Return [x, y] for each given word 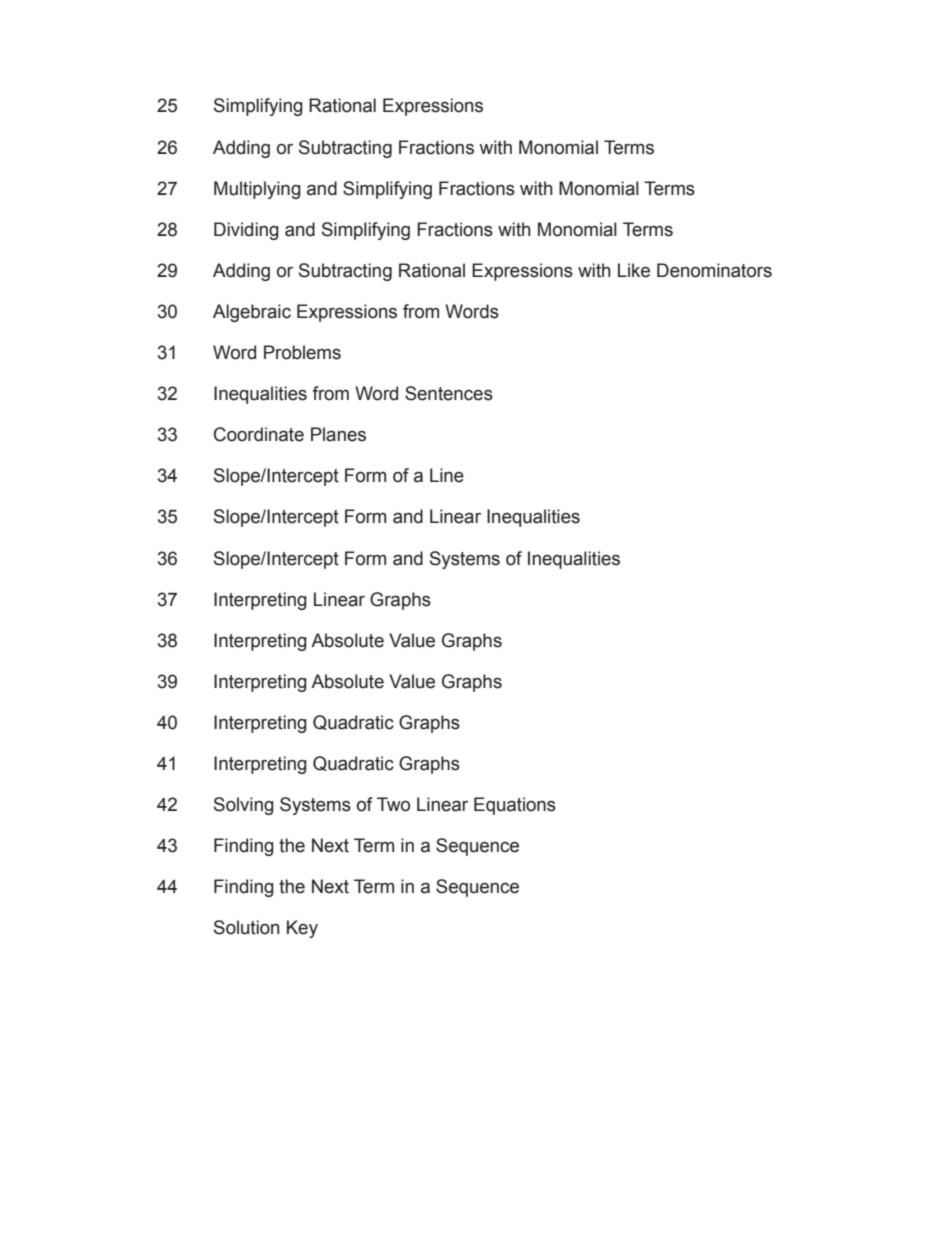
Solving [244, 806]
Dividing [246, 231]
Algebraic [252, 313]
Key [302, 929]
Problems [302, 352]
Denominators [714, 270]
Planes [338, 434]
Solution [246, 927]
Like [634, 270]
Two [393, 804]
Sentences [449, 393]
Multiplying [257, 190]
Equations [515, 806]
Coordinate [259, 434]
